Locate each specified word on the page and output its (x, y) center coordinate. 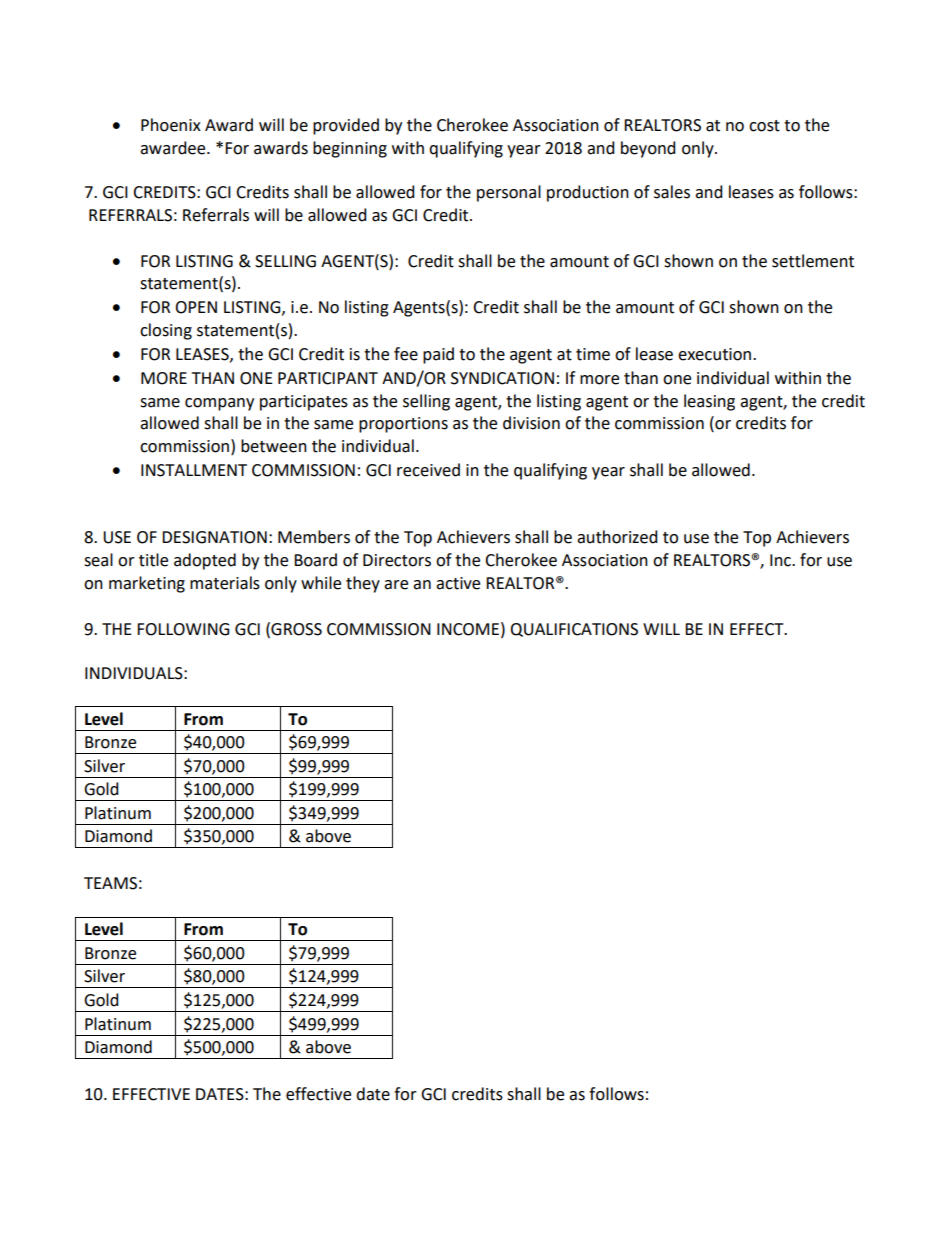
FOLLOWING (183, 629)
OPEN (196, 307)
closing (166, 331)
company (219, 404)
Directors (397, 560)
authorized (617, 537)
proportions (403, 425)
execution (716, 354)
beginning (350, 149)
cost (764, 126)
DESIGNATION (214, 537)
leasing (709, 402)
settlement (813, 261)
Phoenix (171, 125)
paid (438, 355)
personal (509, 193)
